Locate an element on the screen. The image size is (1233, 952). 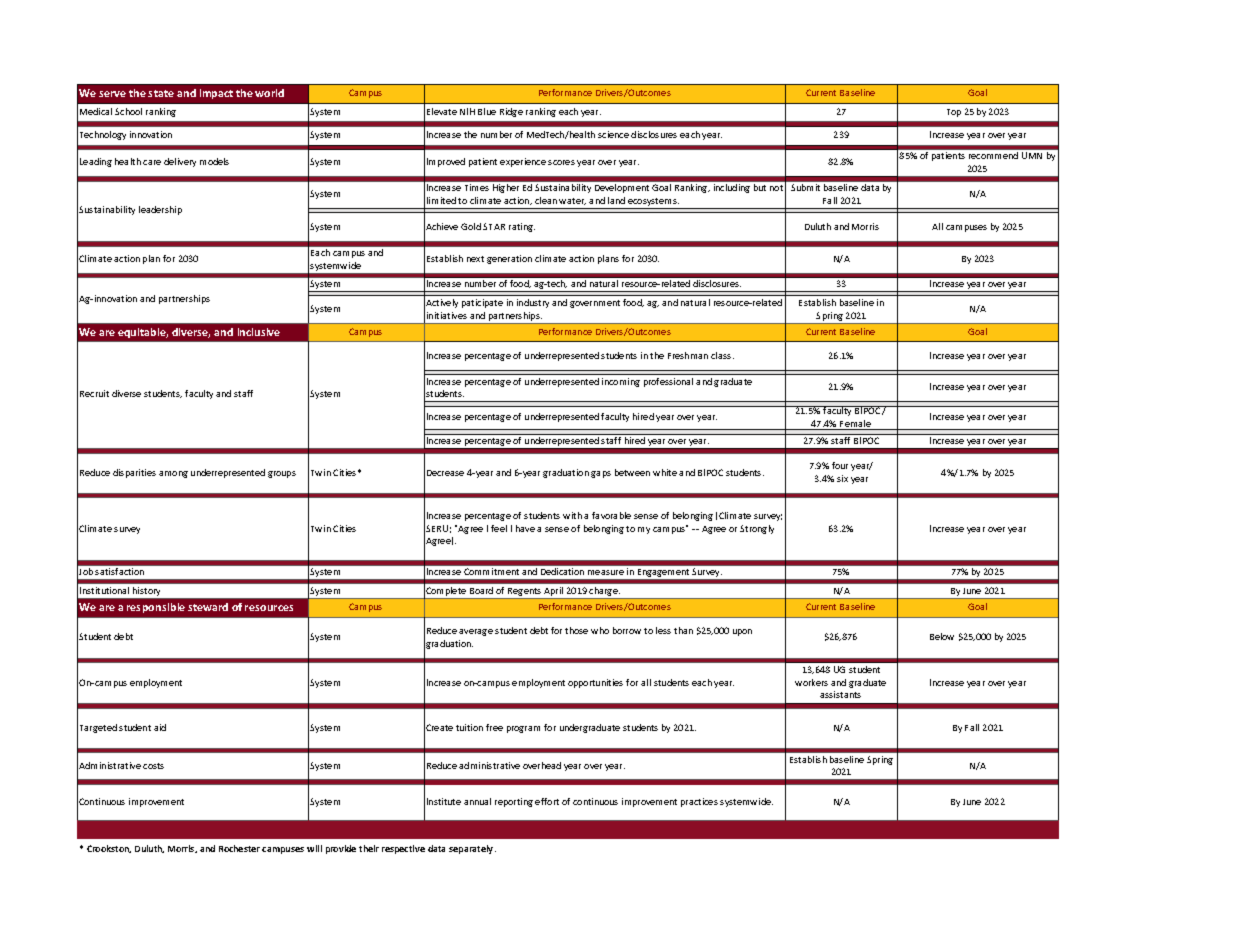
impact is located at coordinates (216, 94).
